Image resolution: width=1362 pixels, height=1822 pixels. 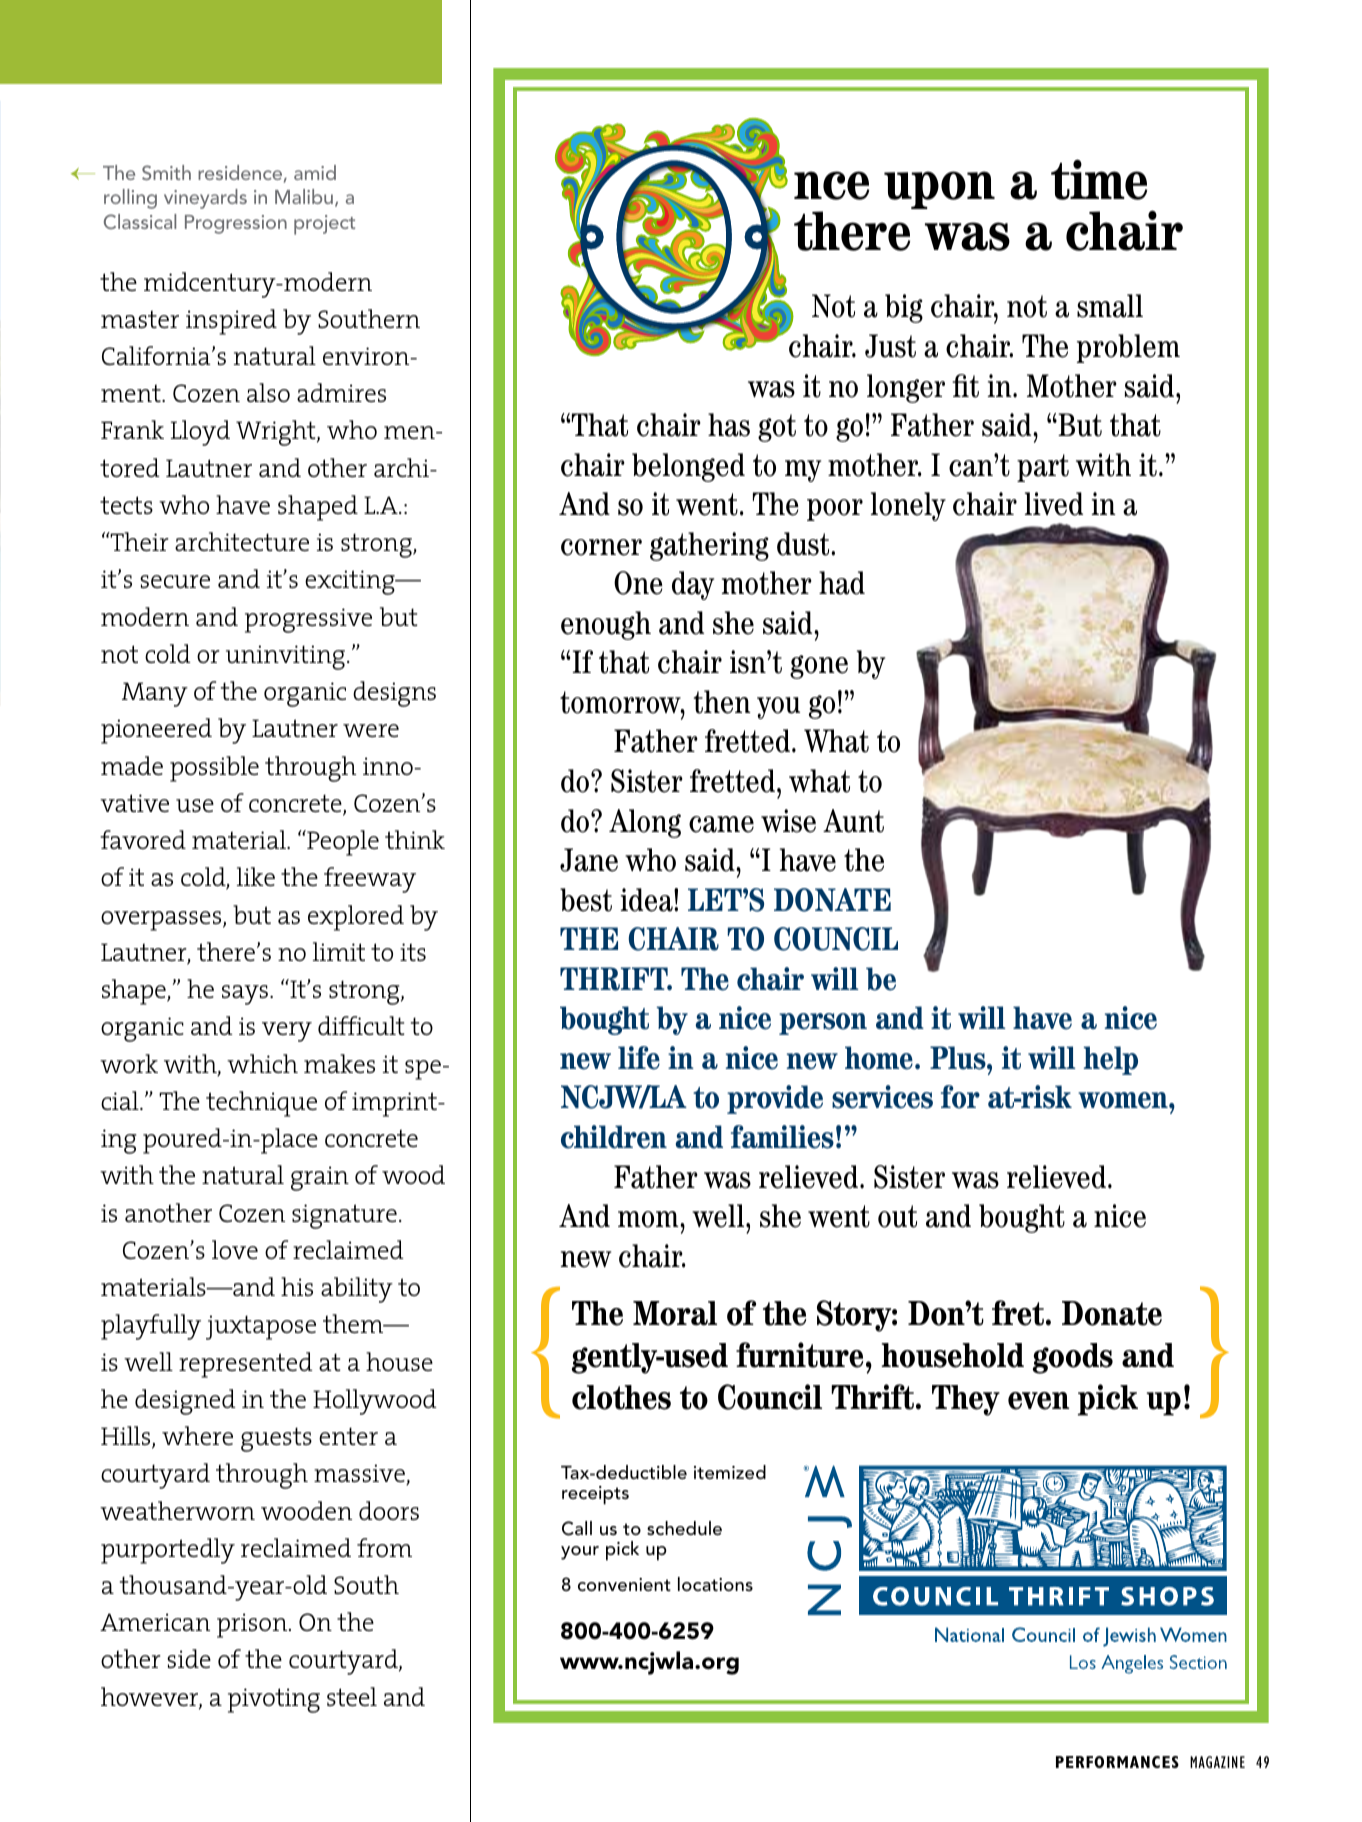 I want to click on children, so click(x=614, y=1137).
